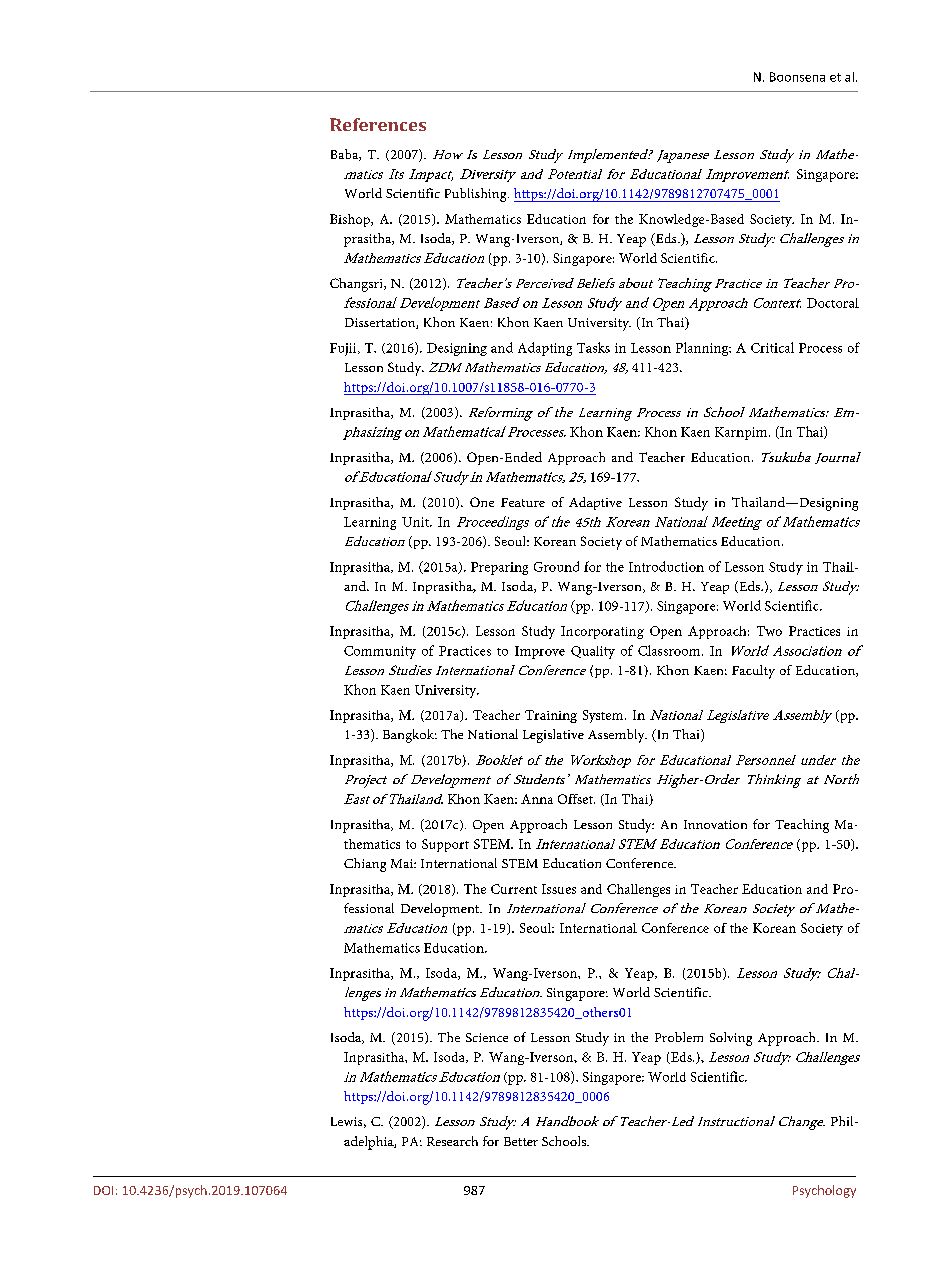 The image size is (949, 1288). I want to click on Two, so click(769, 631).
